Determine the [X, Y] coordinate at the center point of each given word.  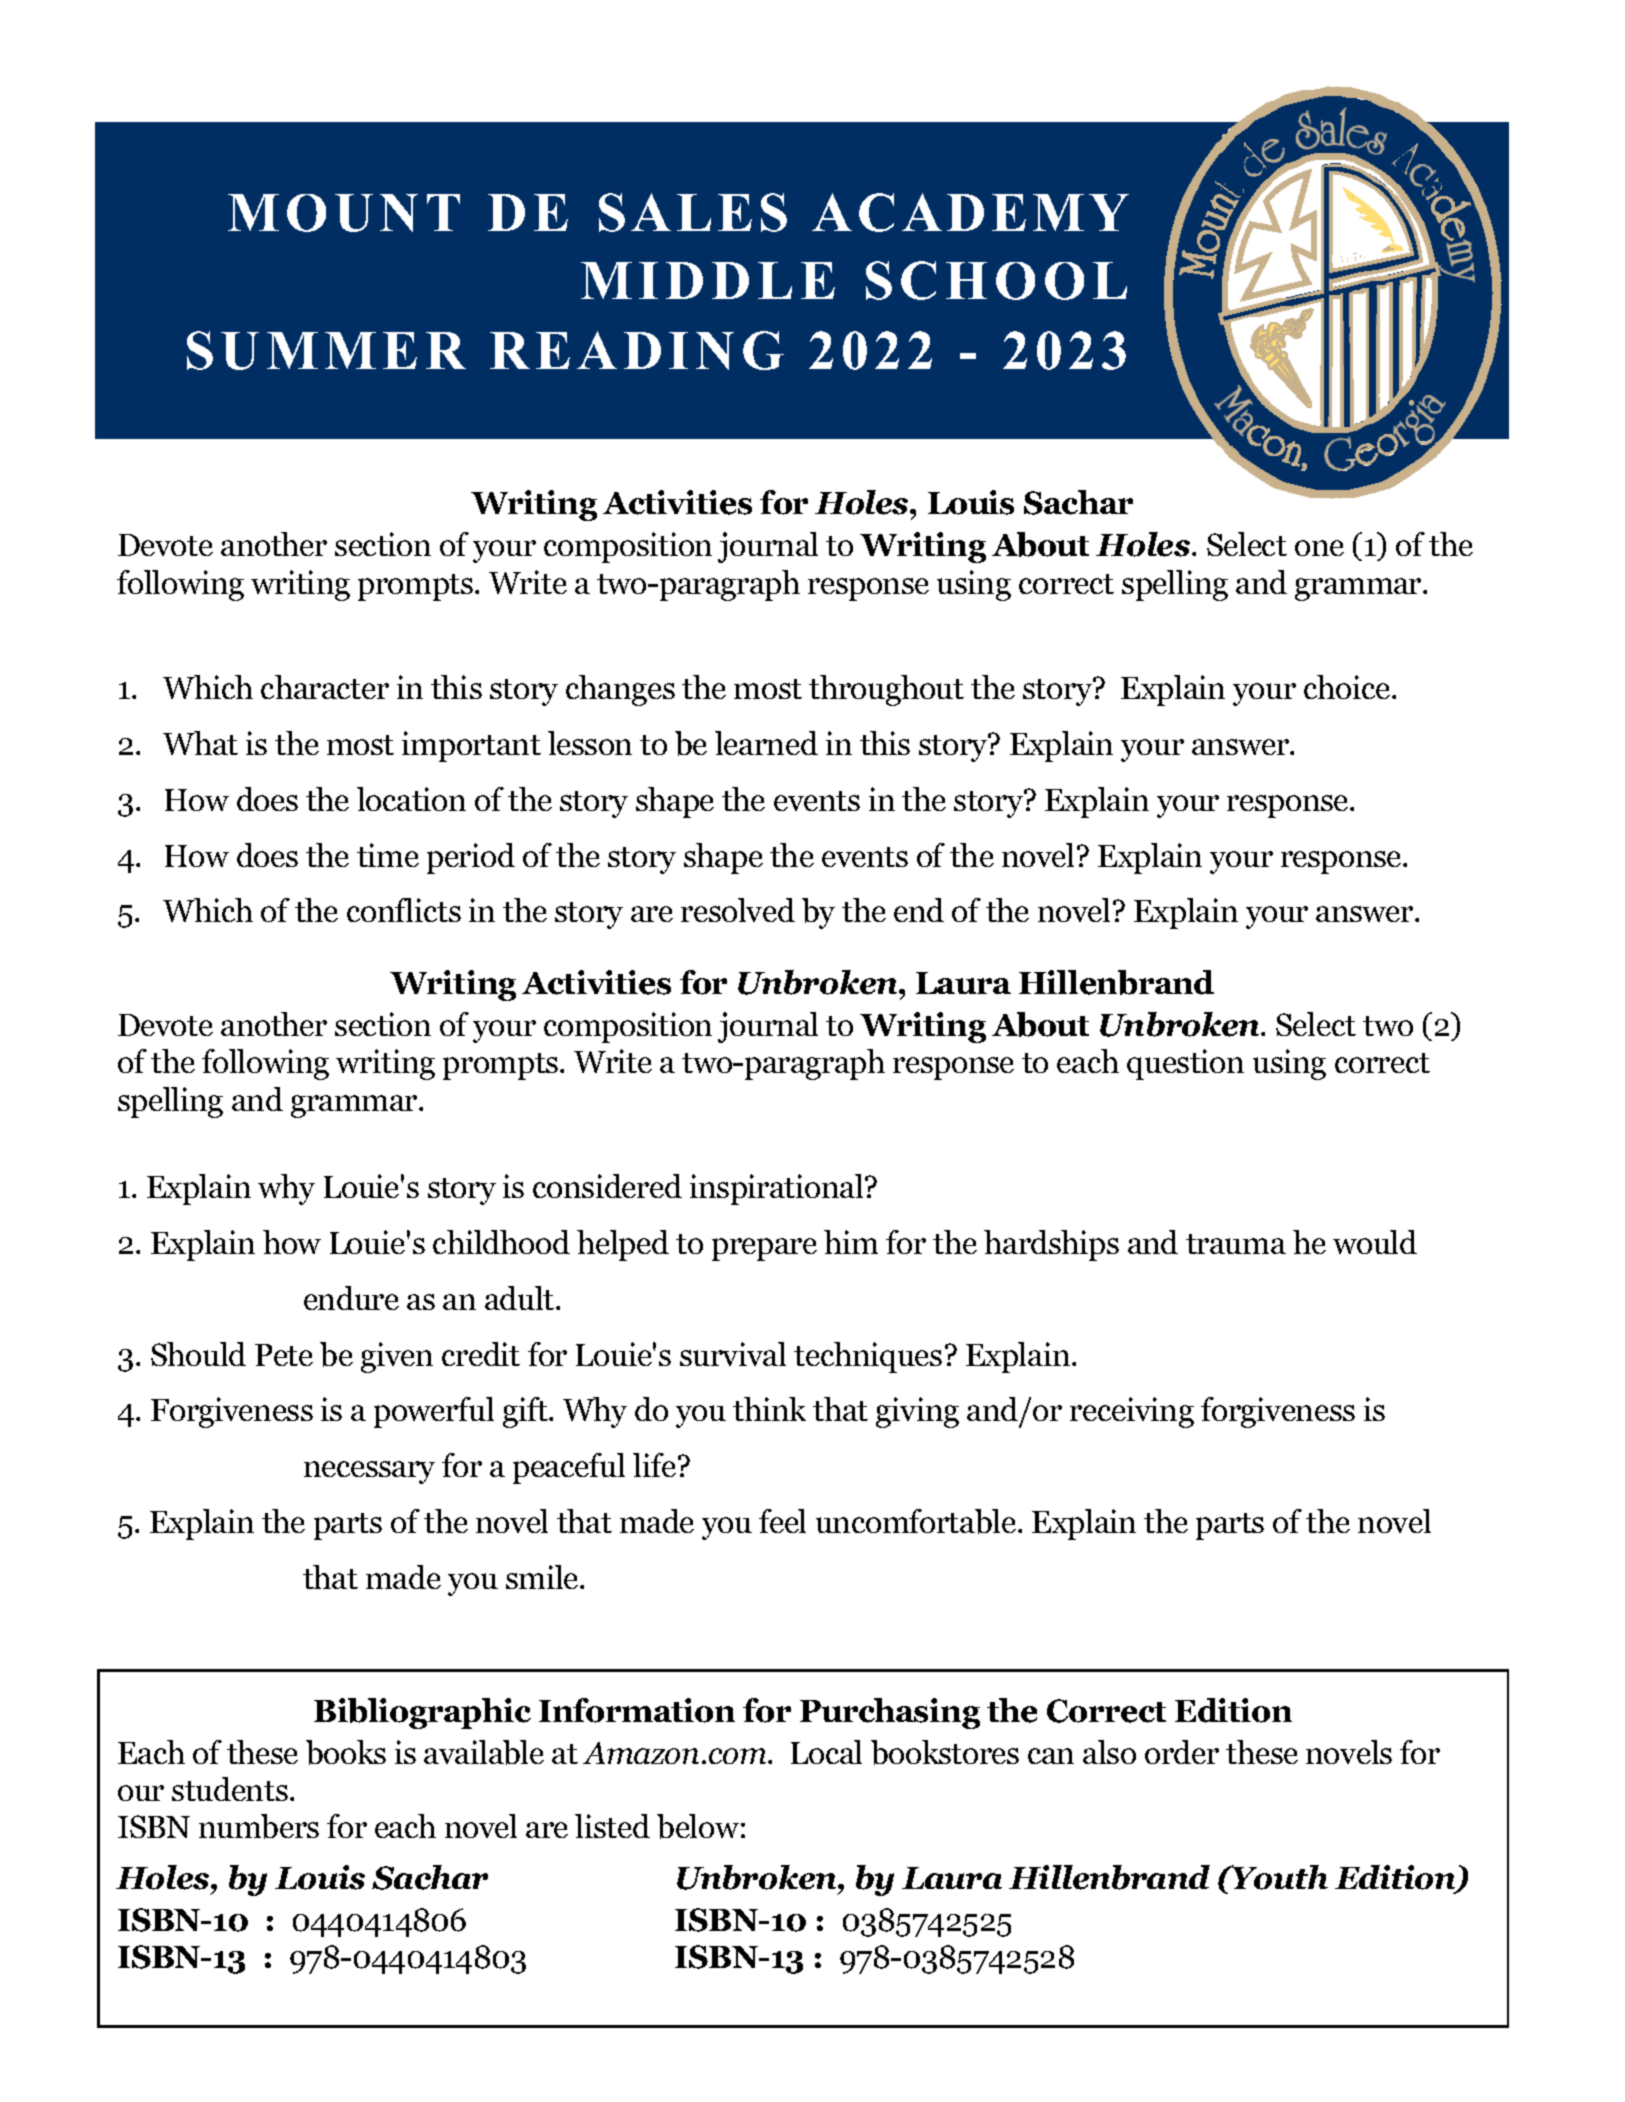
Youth [1279, 1877]
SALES [693, 212]
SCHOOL [996, 280]
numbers [259, 1826]
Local [826, 1752]
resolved [738, 910]
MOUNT [344, 213]
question [1185, 1064]
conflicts [404, 910]
